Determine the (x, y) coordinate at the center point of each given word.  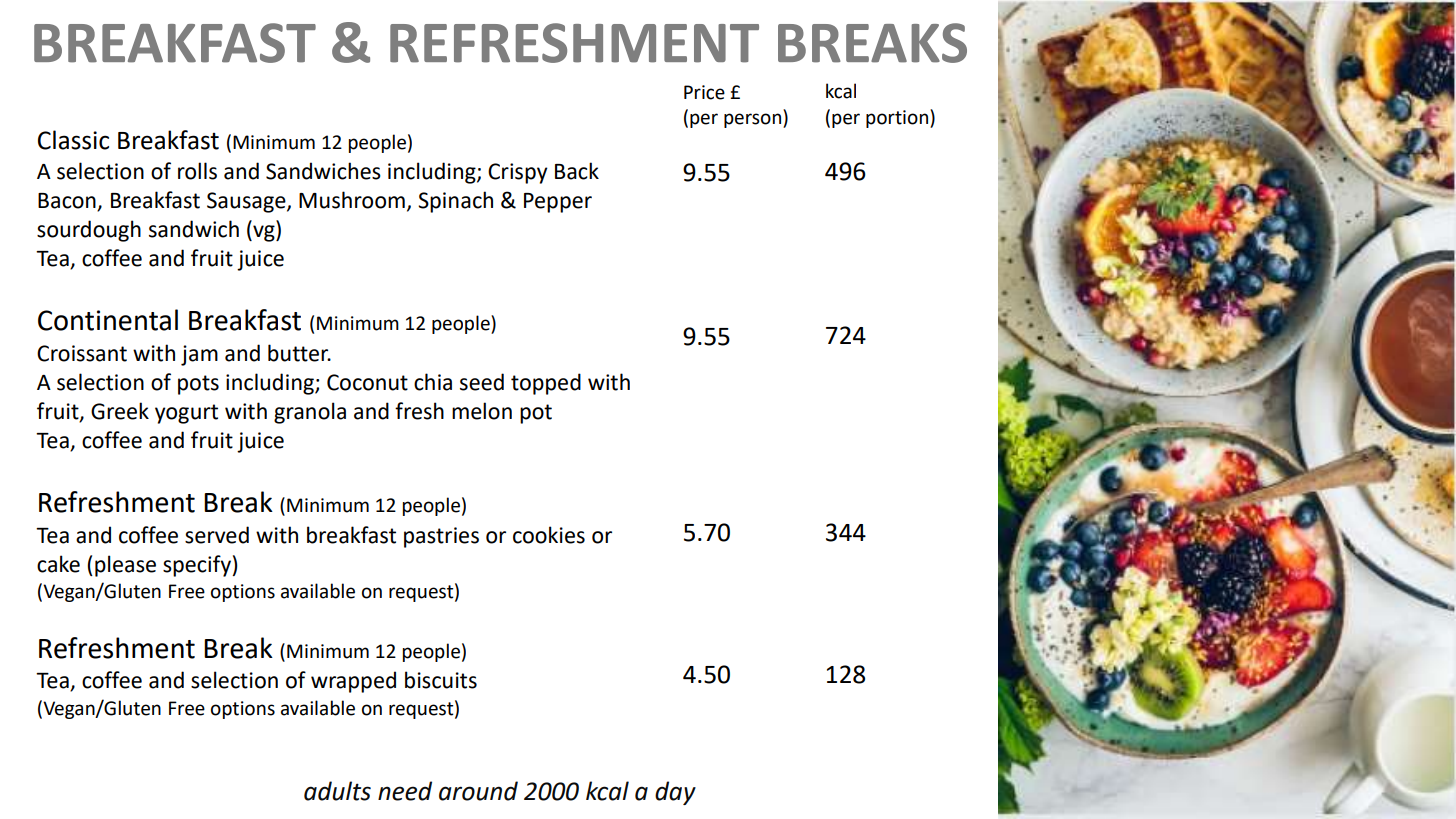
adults (337, 791)
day (675, 793)
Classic (73, 140)
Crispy (518, 173)
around (478, 791)
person (754, 120)
